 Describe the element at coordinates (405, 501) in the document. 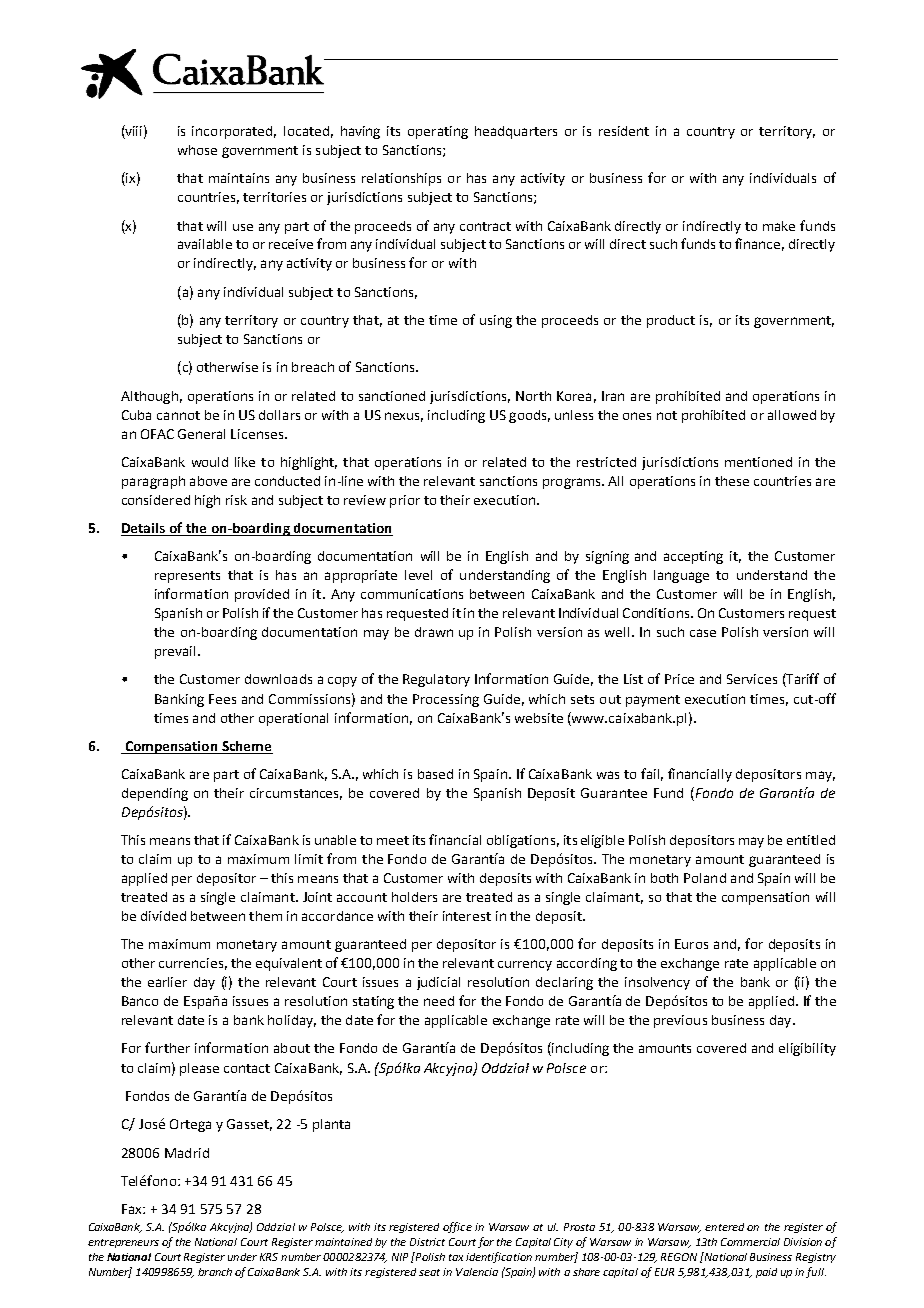

I see `prior` at that location.
